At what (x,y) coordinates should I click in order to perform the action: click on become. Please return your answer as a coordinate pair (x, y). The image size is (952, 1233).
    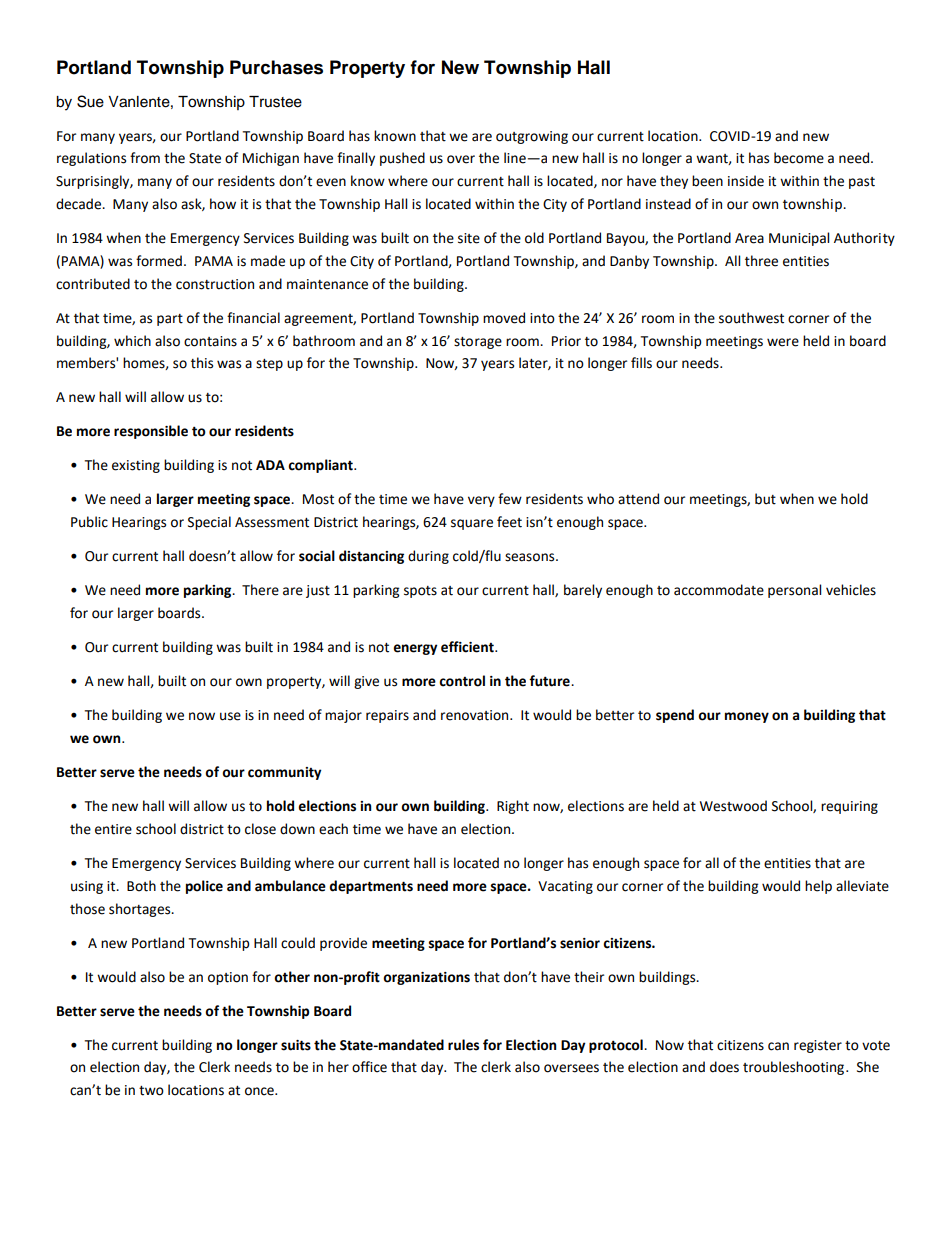
    Looking at the image, I should click on (799, 158).
